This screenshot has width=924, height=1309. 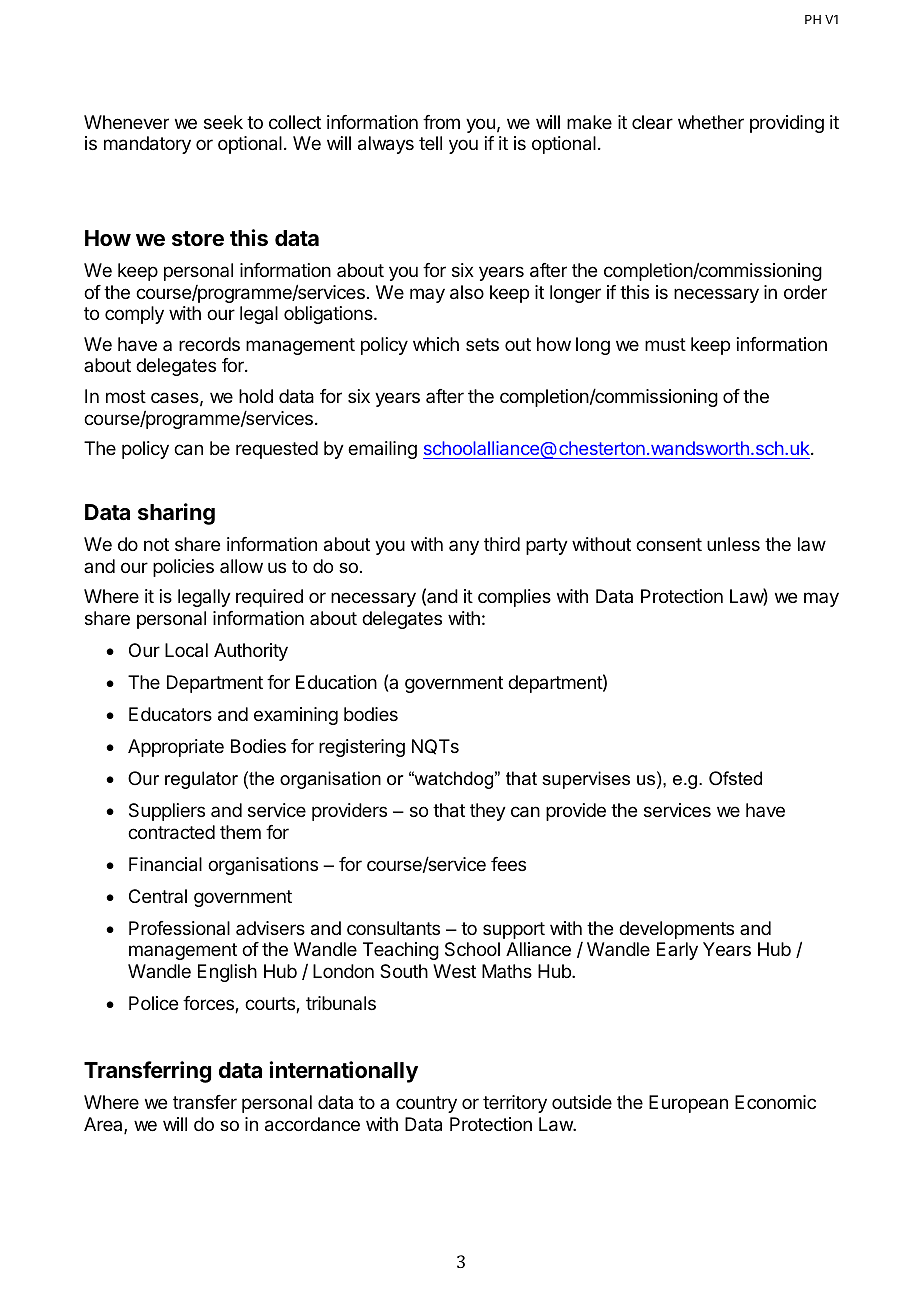 I want to click on whether, so click(x=711, y=122).
